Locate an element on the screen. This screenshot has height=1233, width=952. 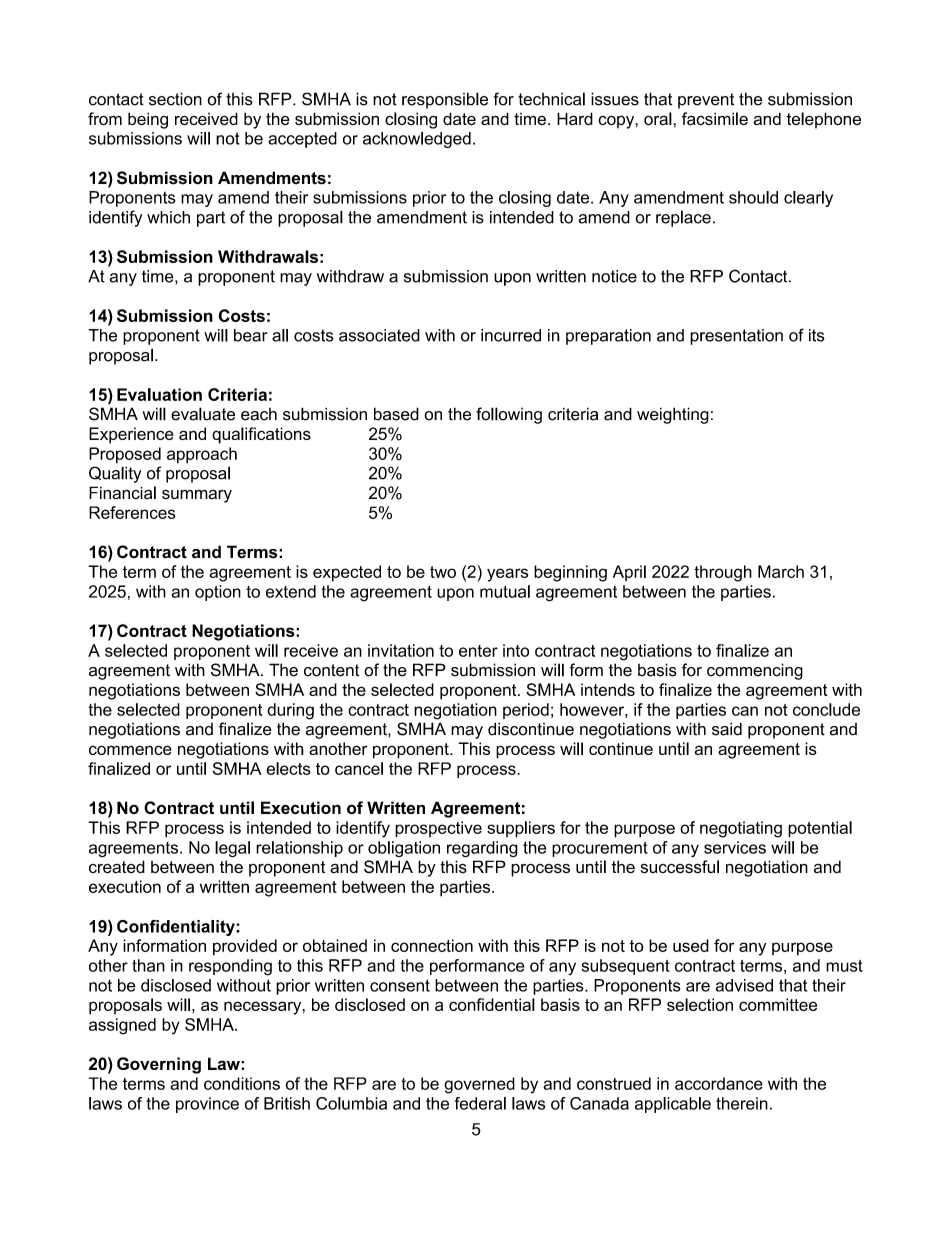
mutual is located at coordinates (505, 591).
